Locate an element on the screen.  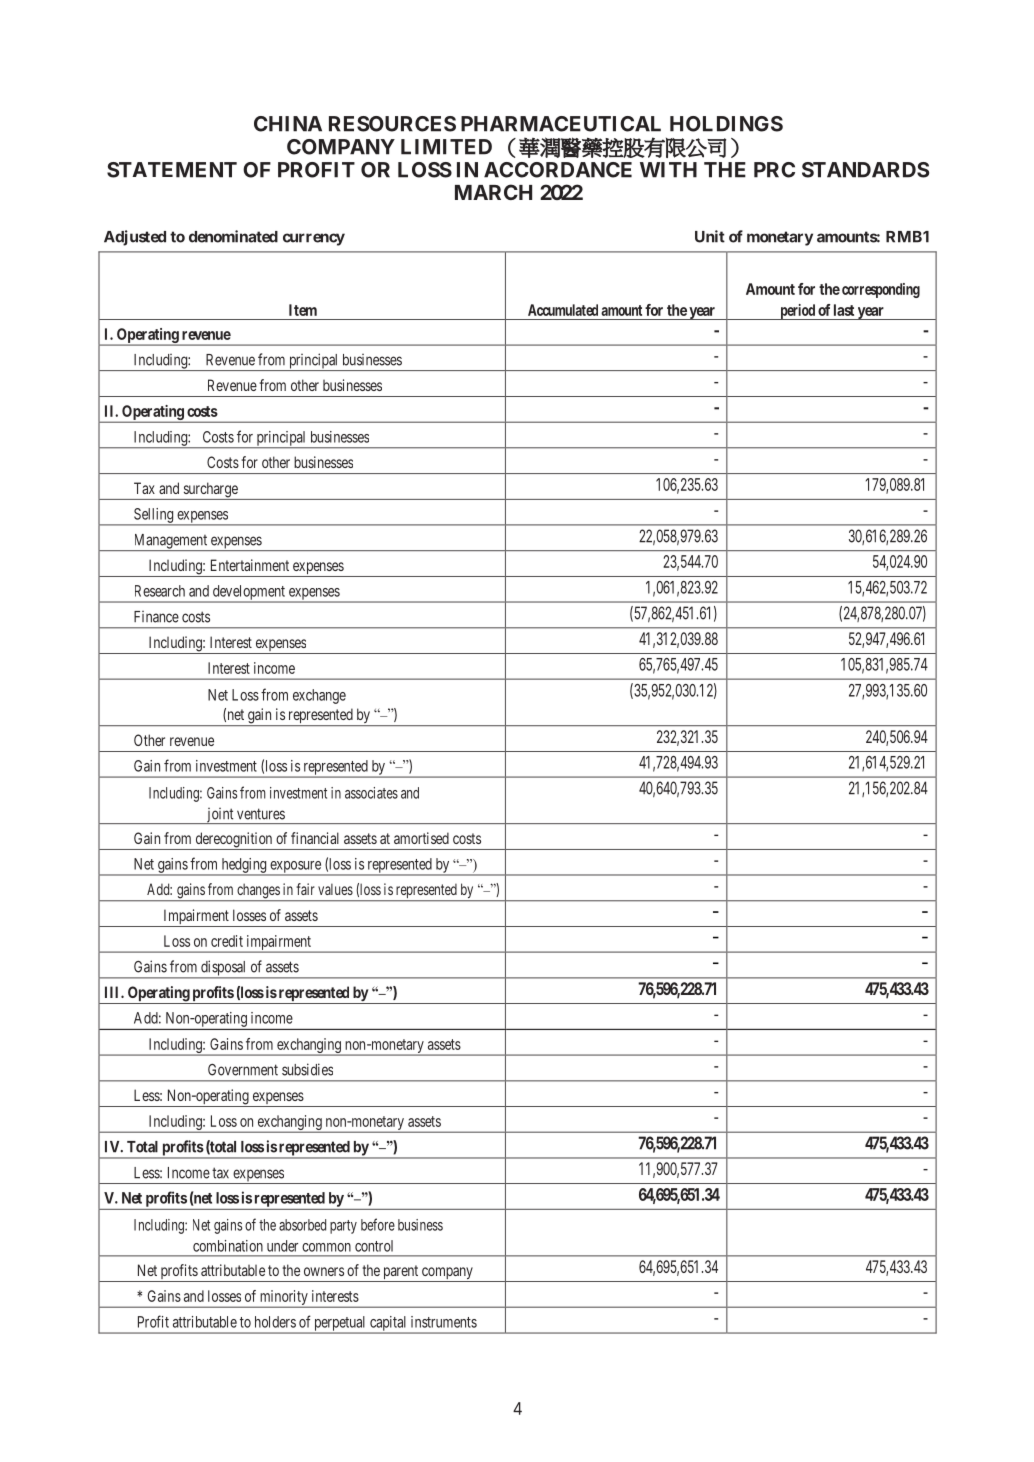
subsidies is located at coordinates (307, 1069).
